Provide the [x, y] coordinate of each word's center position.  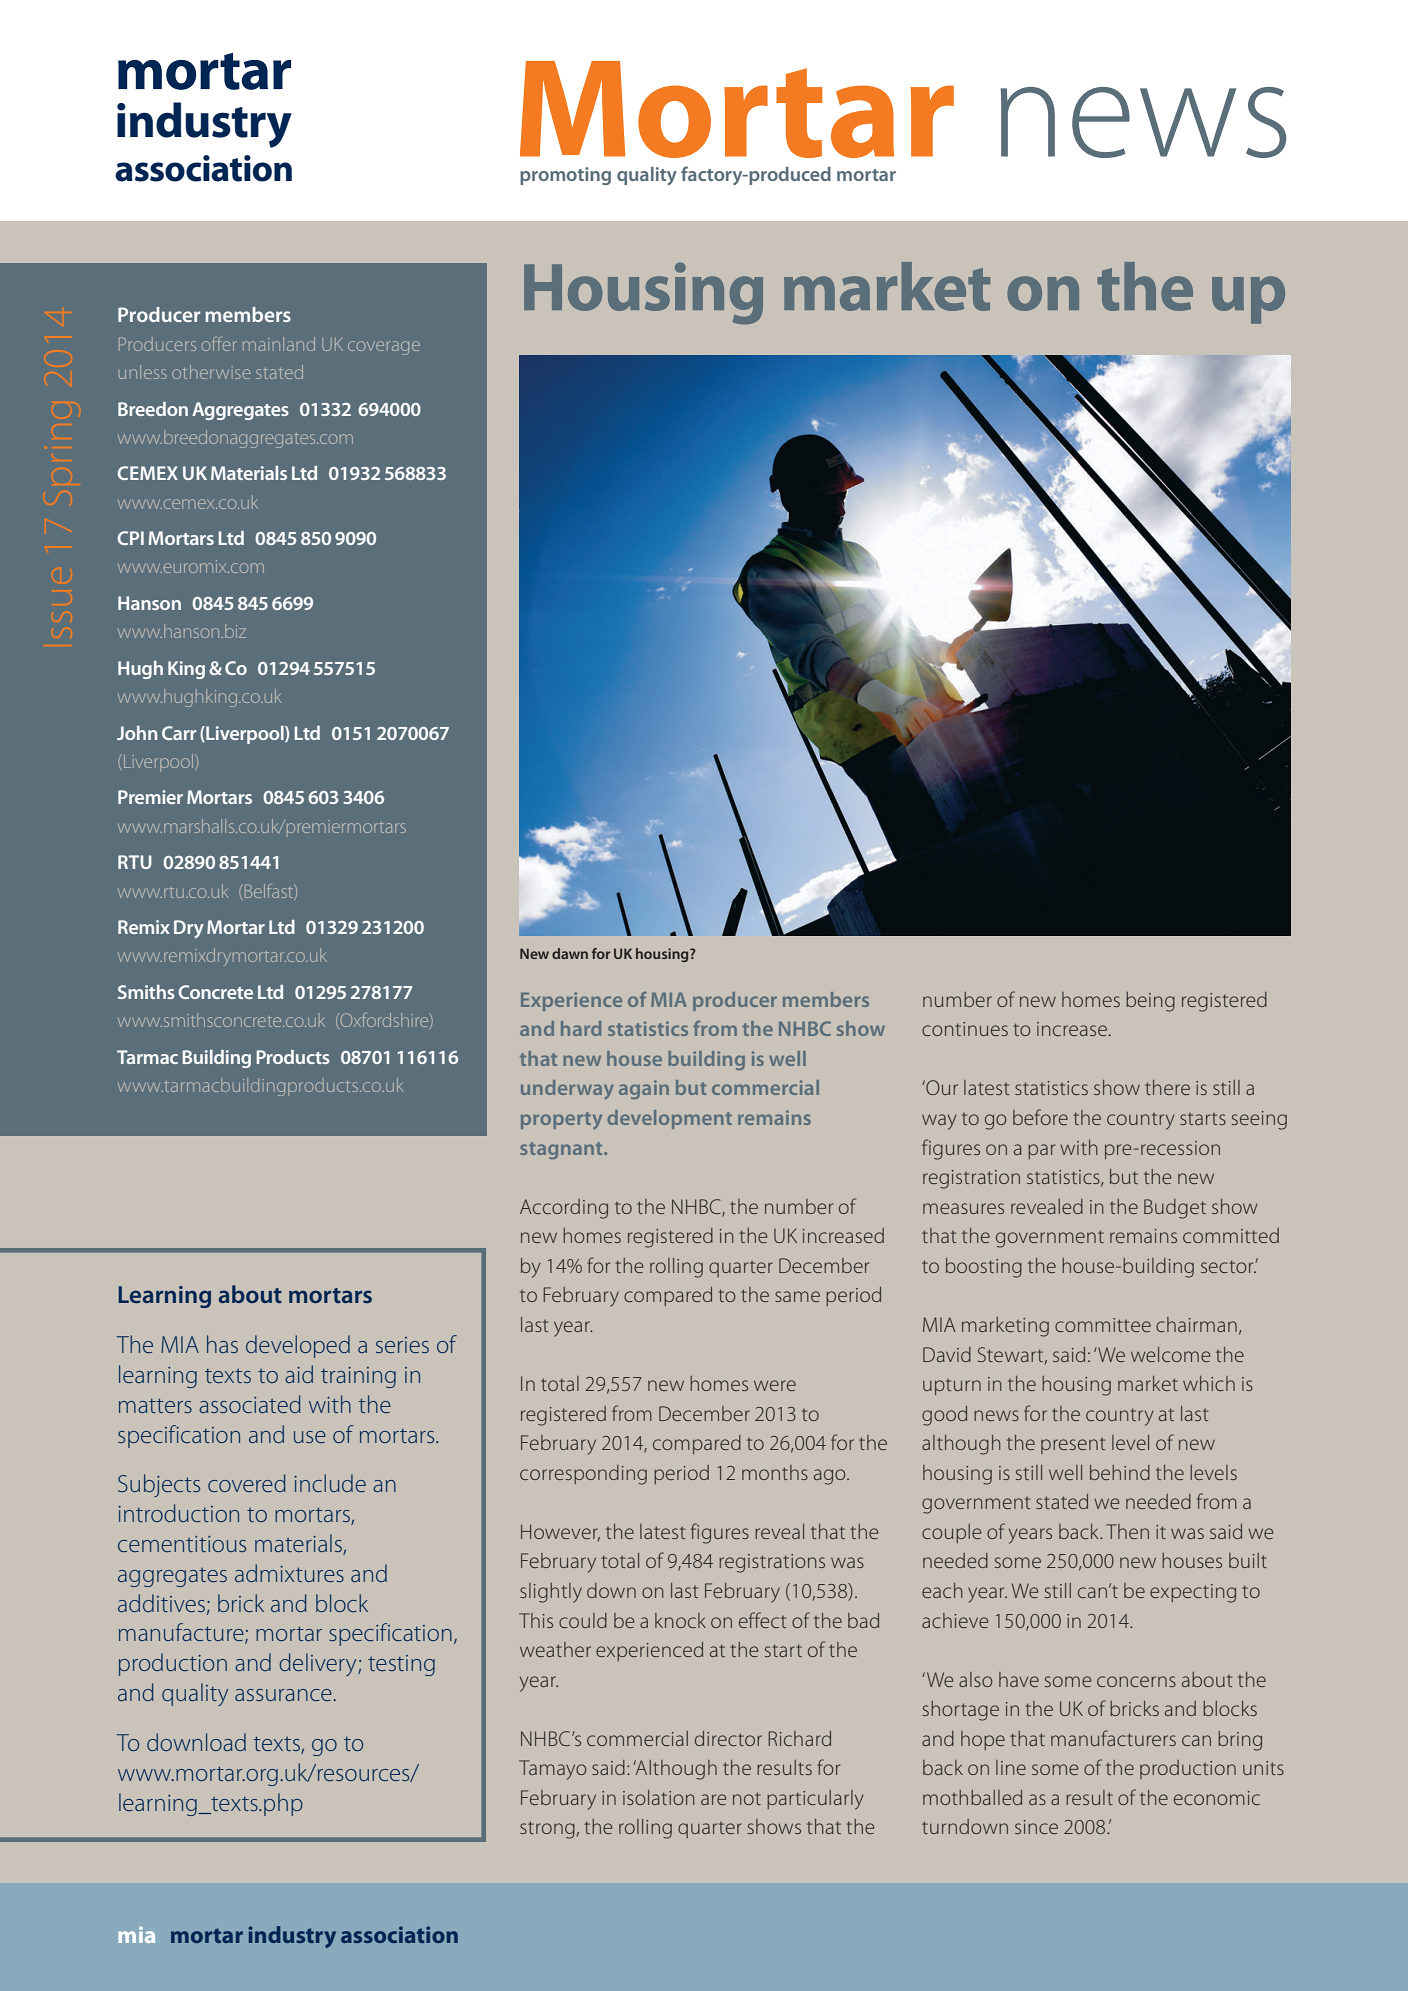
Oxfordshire [384, 1021]
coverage [384, 348]
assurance [283, 1695]
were [775, 1385]
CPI [131, 538]
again [644, 1089]
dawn [570, 953]
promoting [565, 176]
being [1150, 1002]
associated [250, 1404]
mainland [279, 344]
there [1167, 1087]
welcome [1170, 1354]
